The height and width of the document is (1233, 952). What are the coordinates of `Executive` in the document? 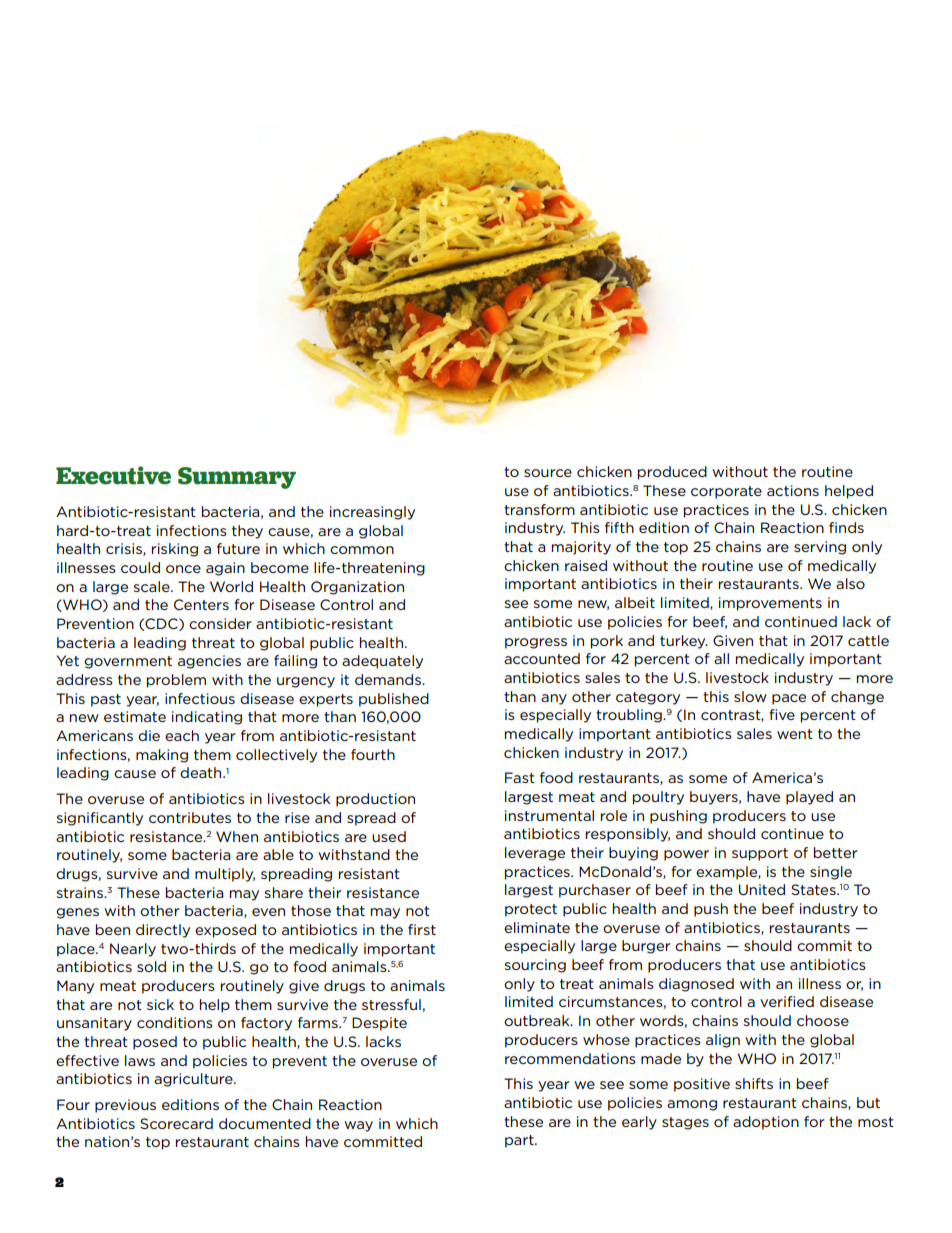 It's located at (113, 475).
